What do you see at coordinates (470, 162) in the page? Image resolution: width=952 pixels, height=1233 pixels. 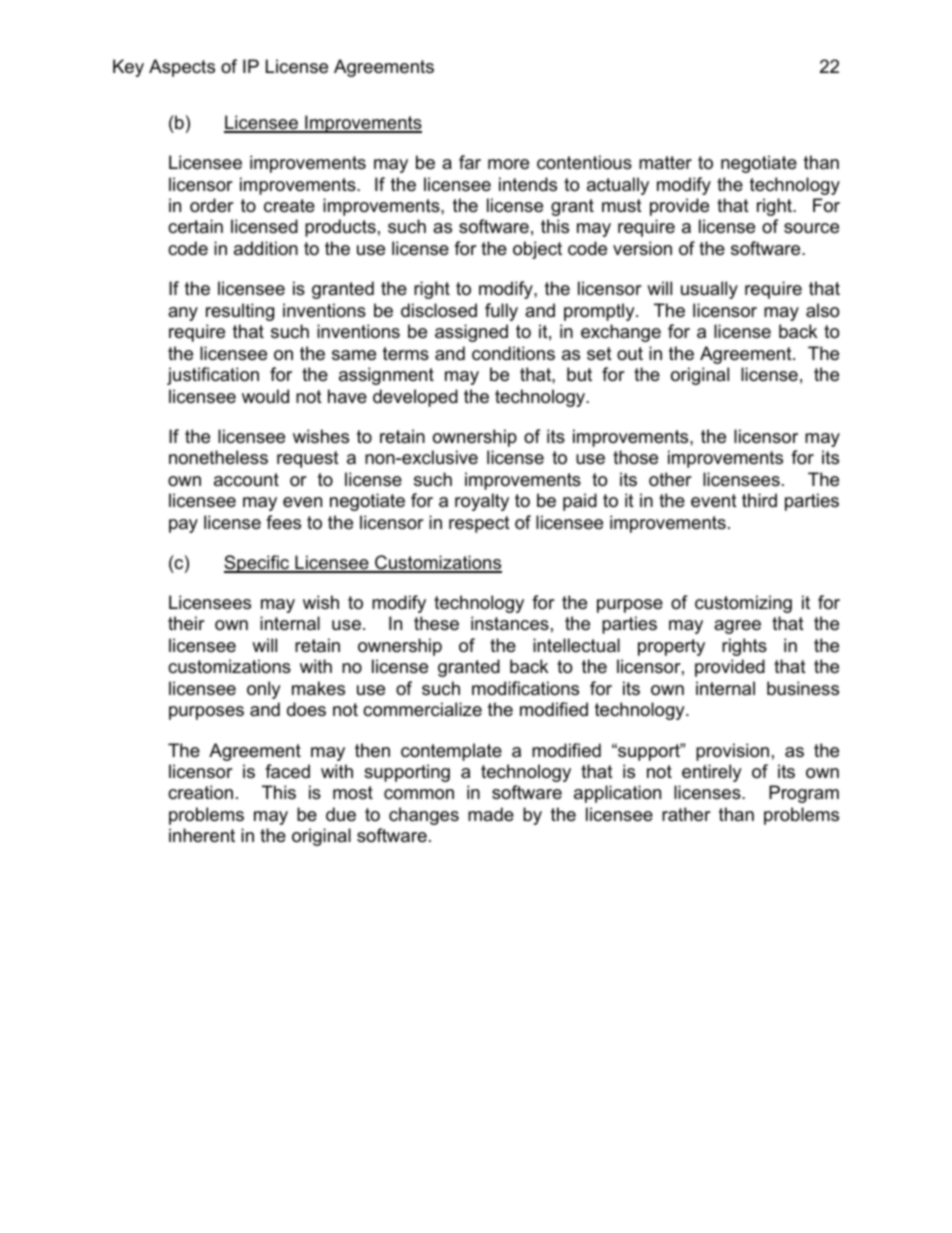 I see `far` at bounding box center [470, 162].
